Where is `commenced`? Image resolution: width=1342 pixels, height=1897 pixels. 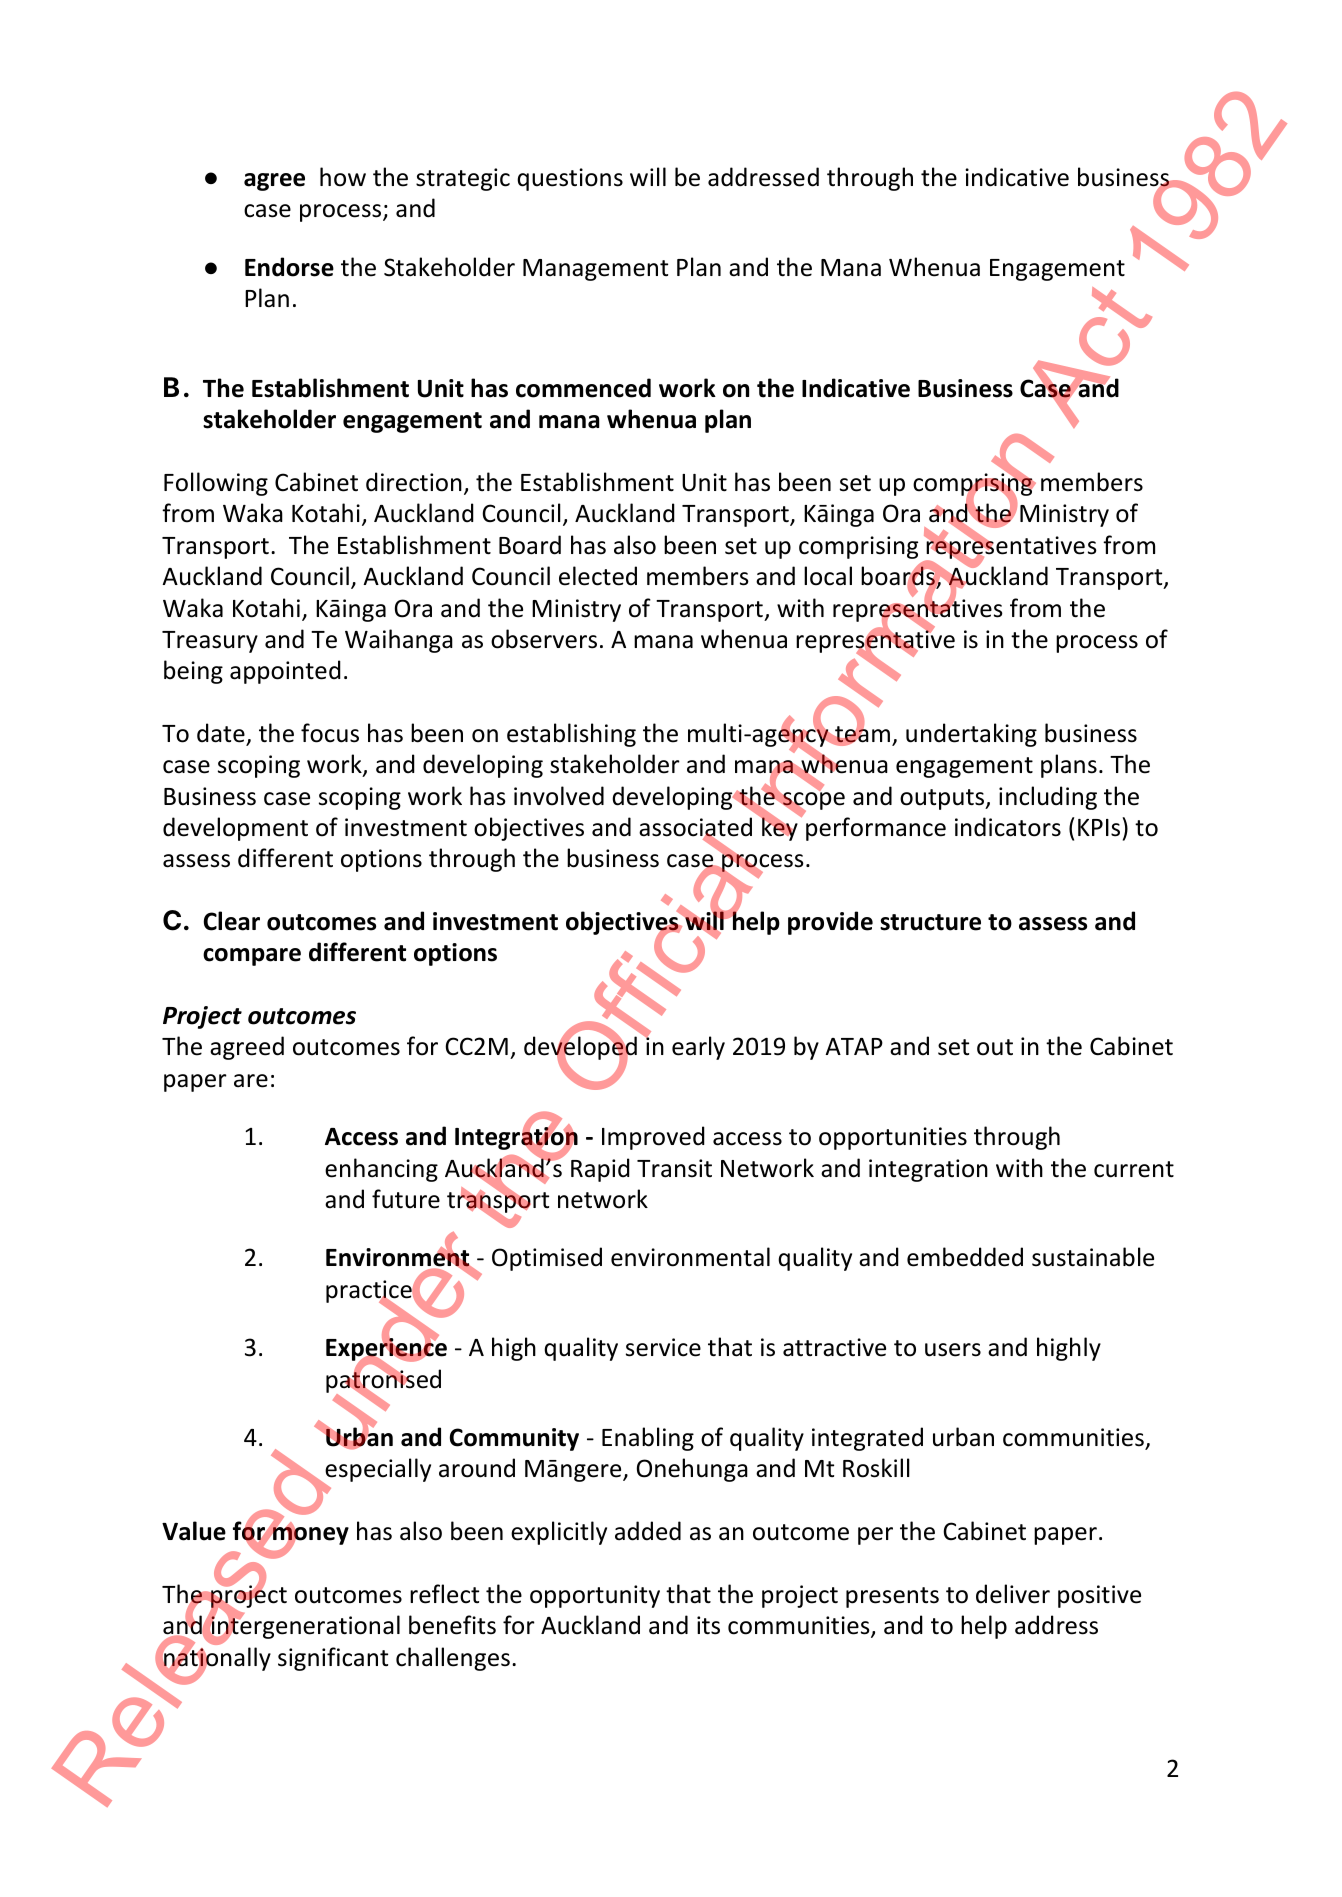 commenced is located at coordinates (583, 388).
